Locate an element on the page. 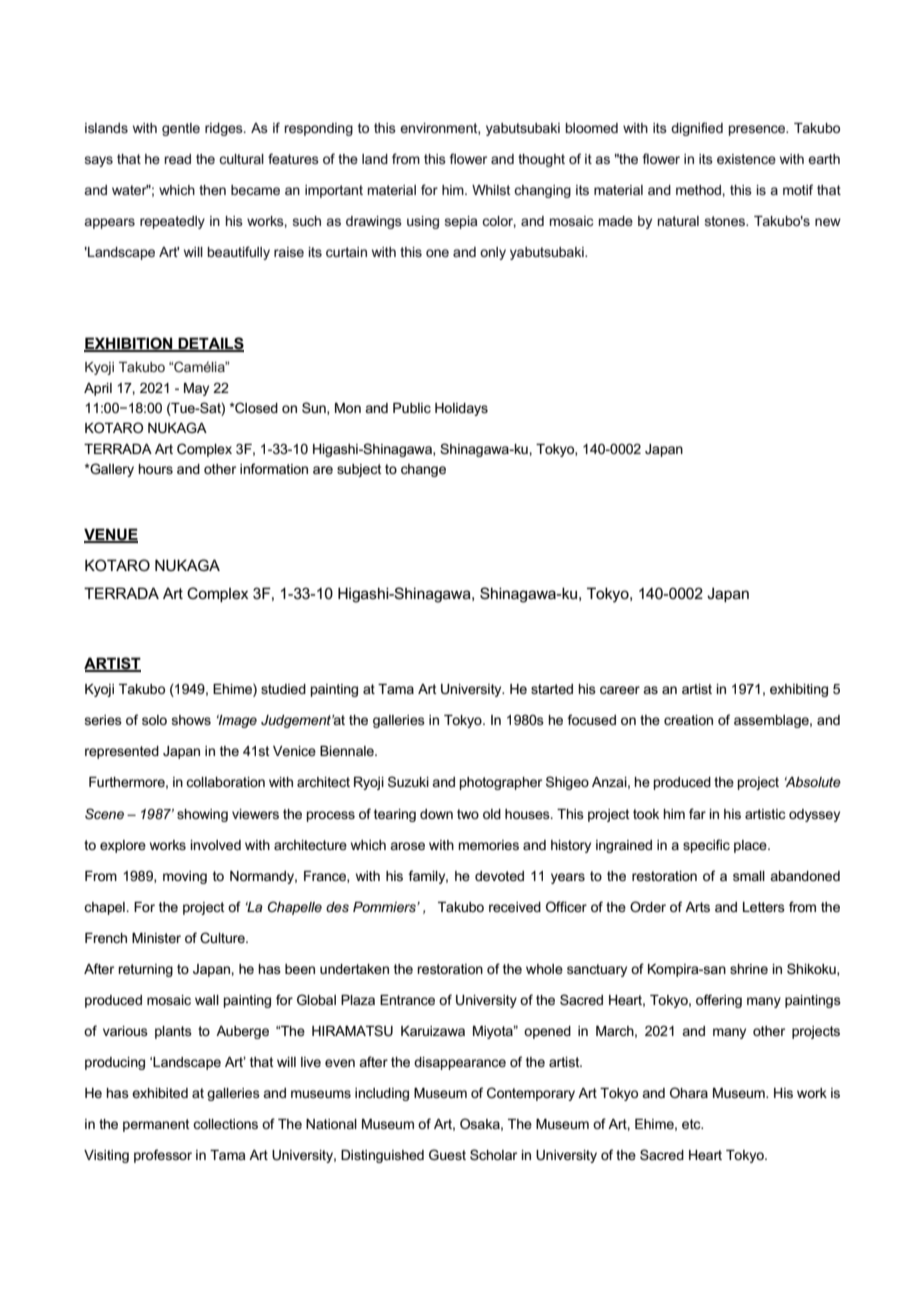 The image size is (924, 1308). started is located at coordinates (552, 689).
